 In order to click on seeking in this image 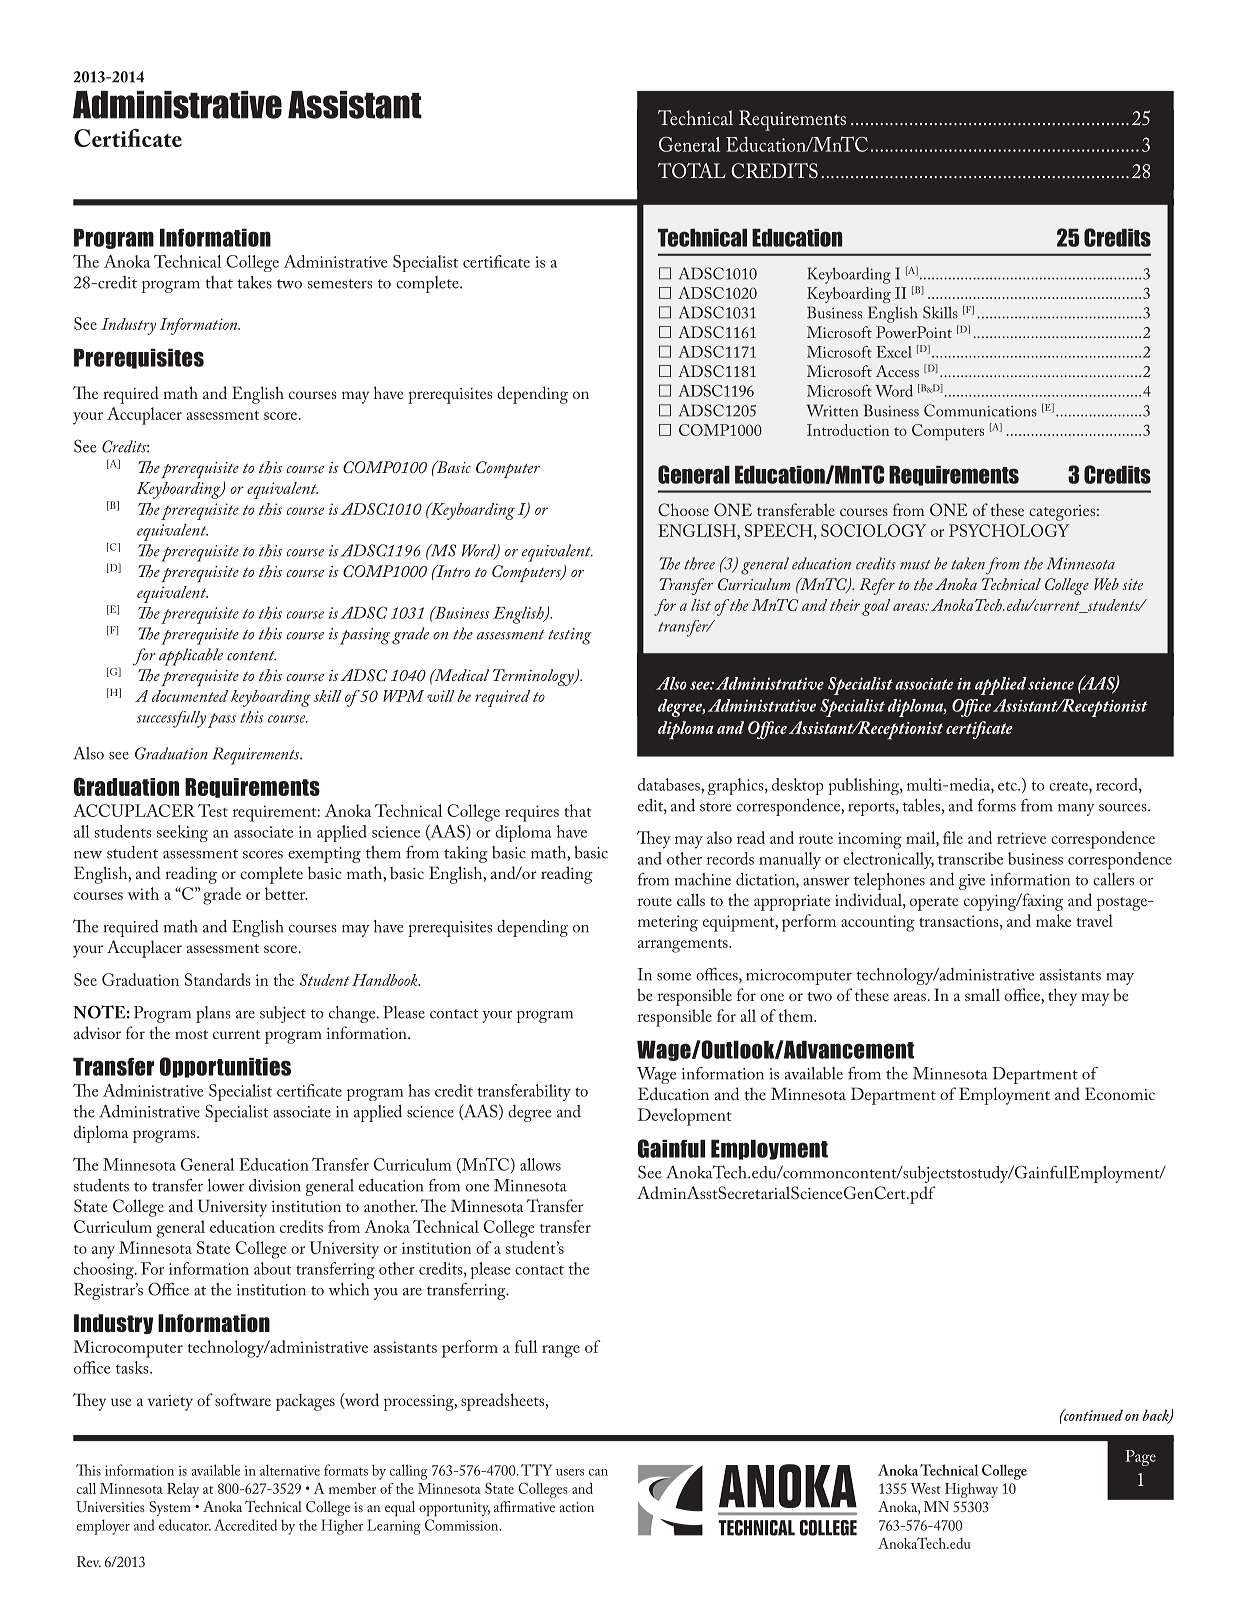, I will do `click(182, 833)`.
